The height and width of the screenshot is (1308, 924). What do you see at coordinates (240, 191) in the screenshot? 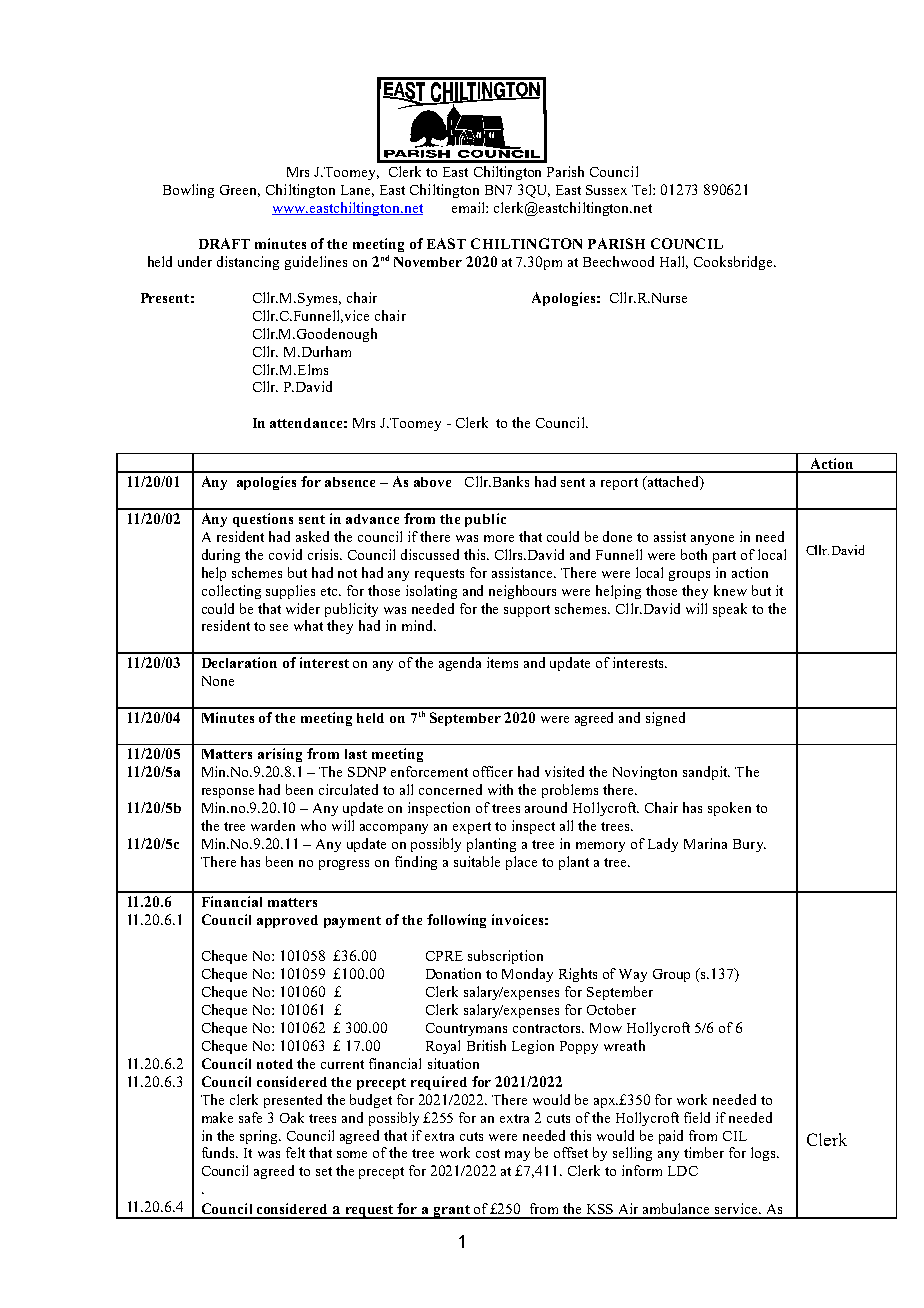
I see `Green` at bounding box center [240, 191].
